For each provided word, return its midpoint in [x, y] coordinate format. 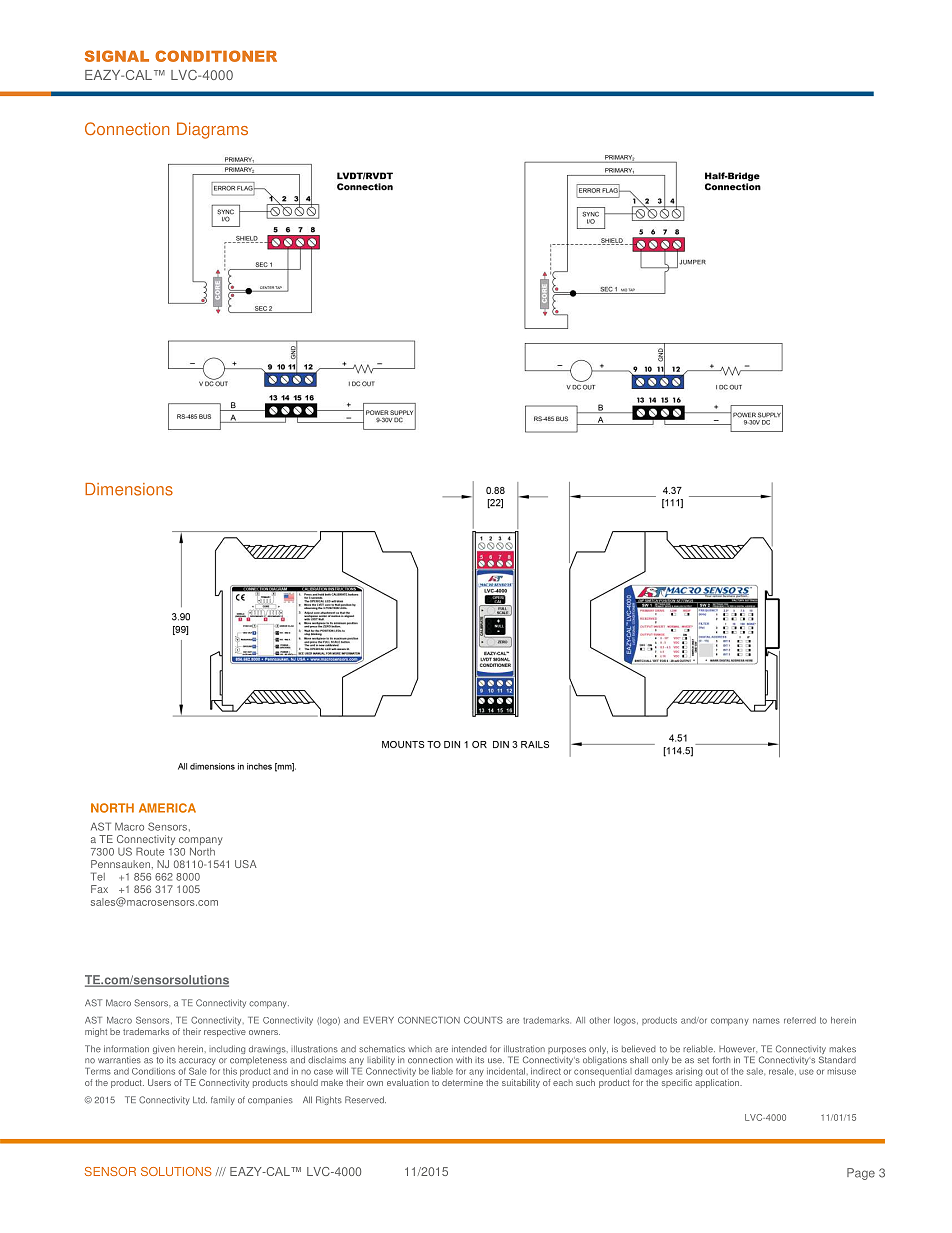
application [718, 1083]
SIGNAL [117, 56]
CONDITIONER [216, 56]
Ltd [200, 1100]
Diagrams [212, 130]
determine [462, 1082]
